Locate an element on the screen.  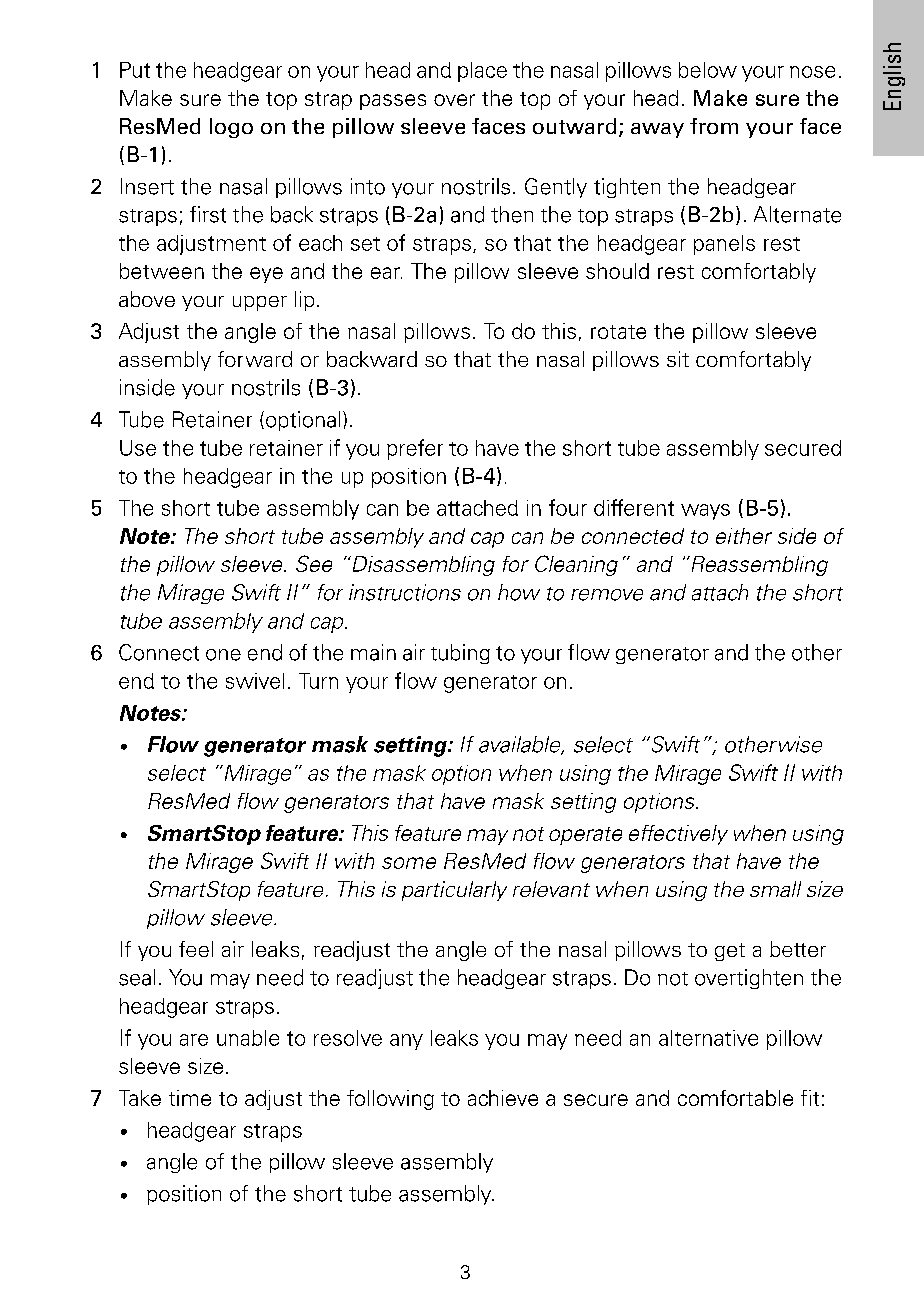
comfortable is located at coordinates (735, 1098).
